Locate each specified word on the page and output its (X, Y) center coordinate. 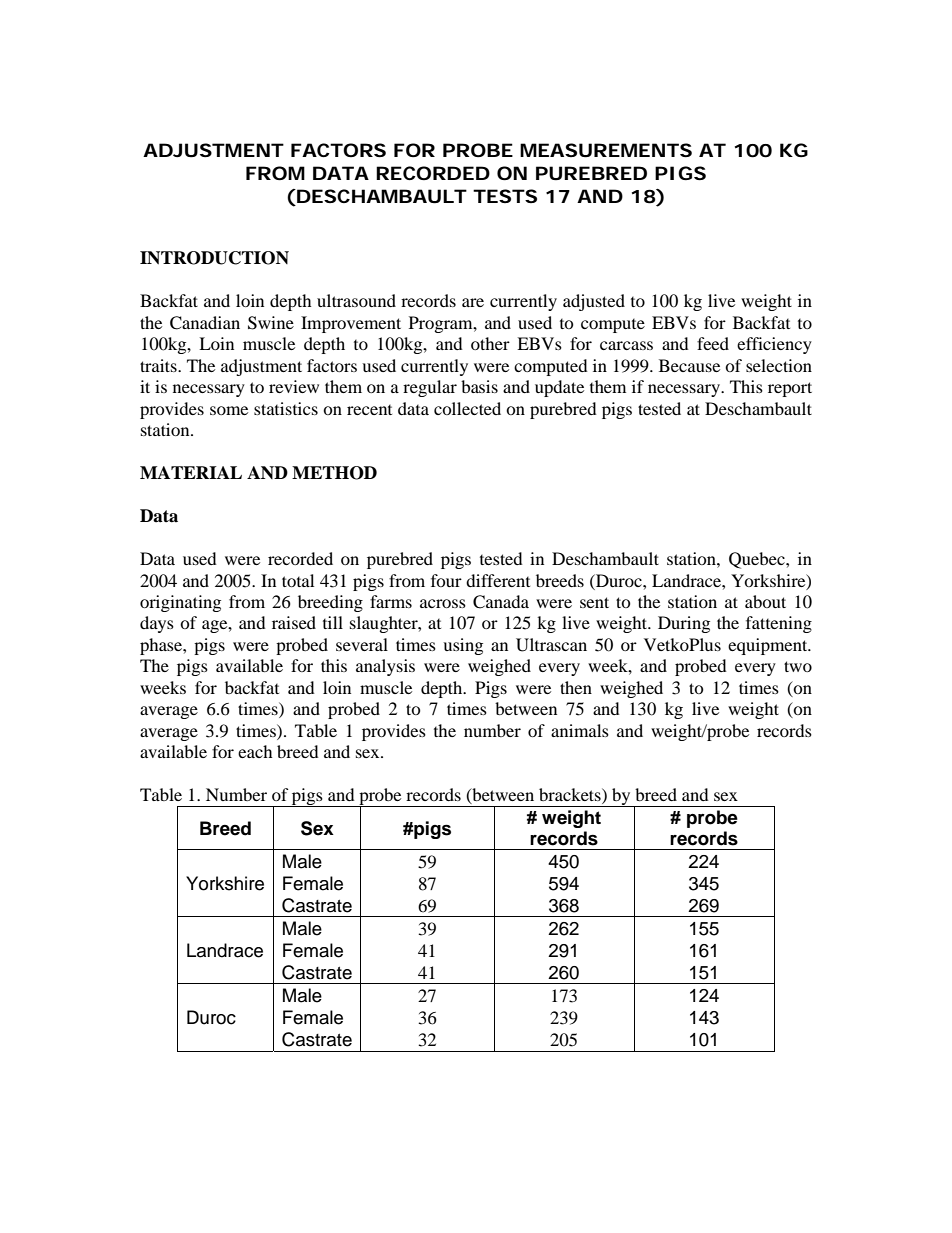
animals (580, 730)
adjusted (594, 302)
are (473, 302)
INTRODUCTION (214, 258)
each (255, 751)
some (229, 410)
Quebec (758, 560)
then (576, 687)
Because (689, 365)
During (684, 624)
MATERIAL (191, 472)
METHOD (334, 473)
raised (294, 622)
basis (479, 386)
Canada (501, 602)
